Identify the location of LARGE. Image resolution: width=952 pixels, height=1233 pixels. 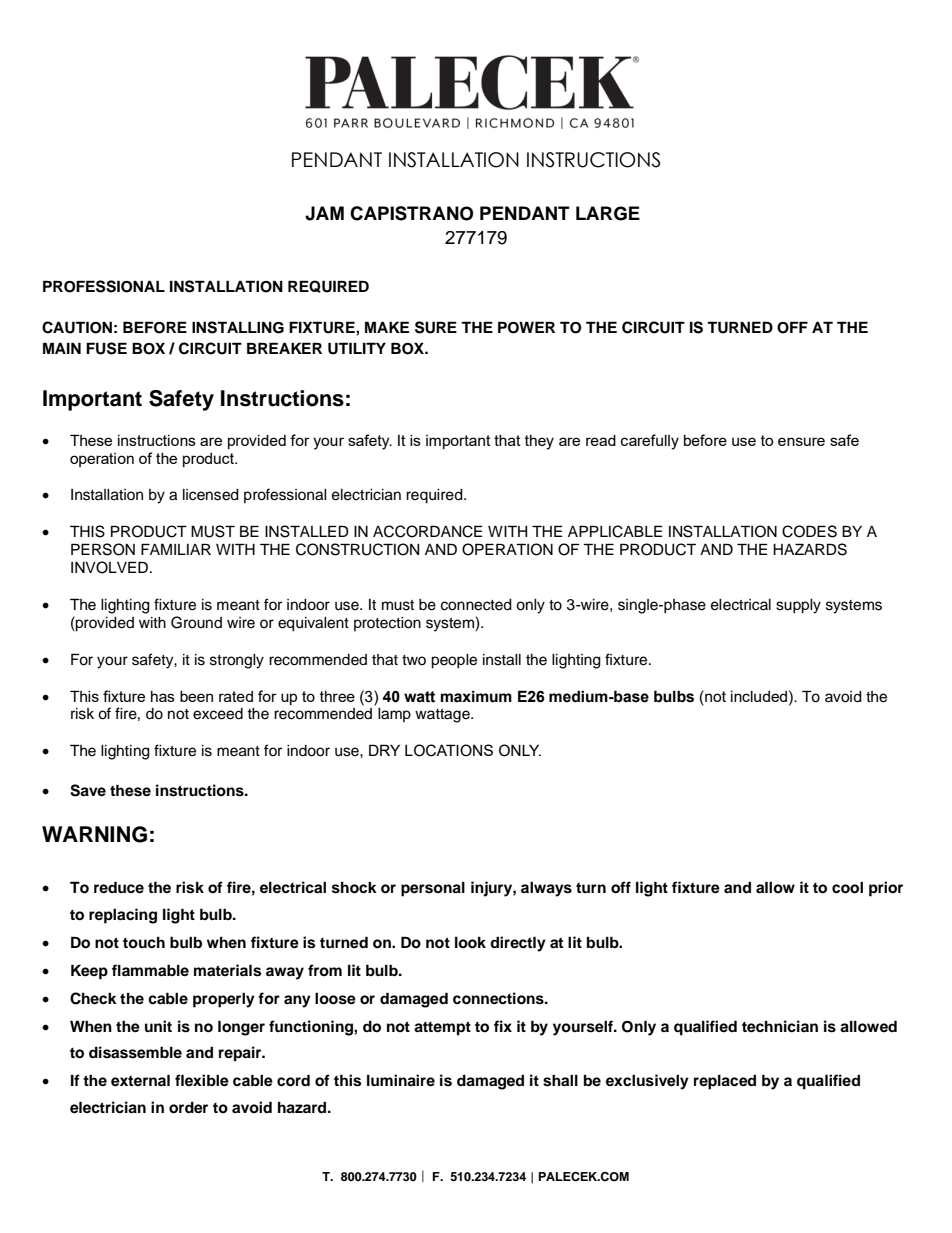
(608, 213).
